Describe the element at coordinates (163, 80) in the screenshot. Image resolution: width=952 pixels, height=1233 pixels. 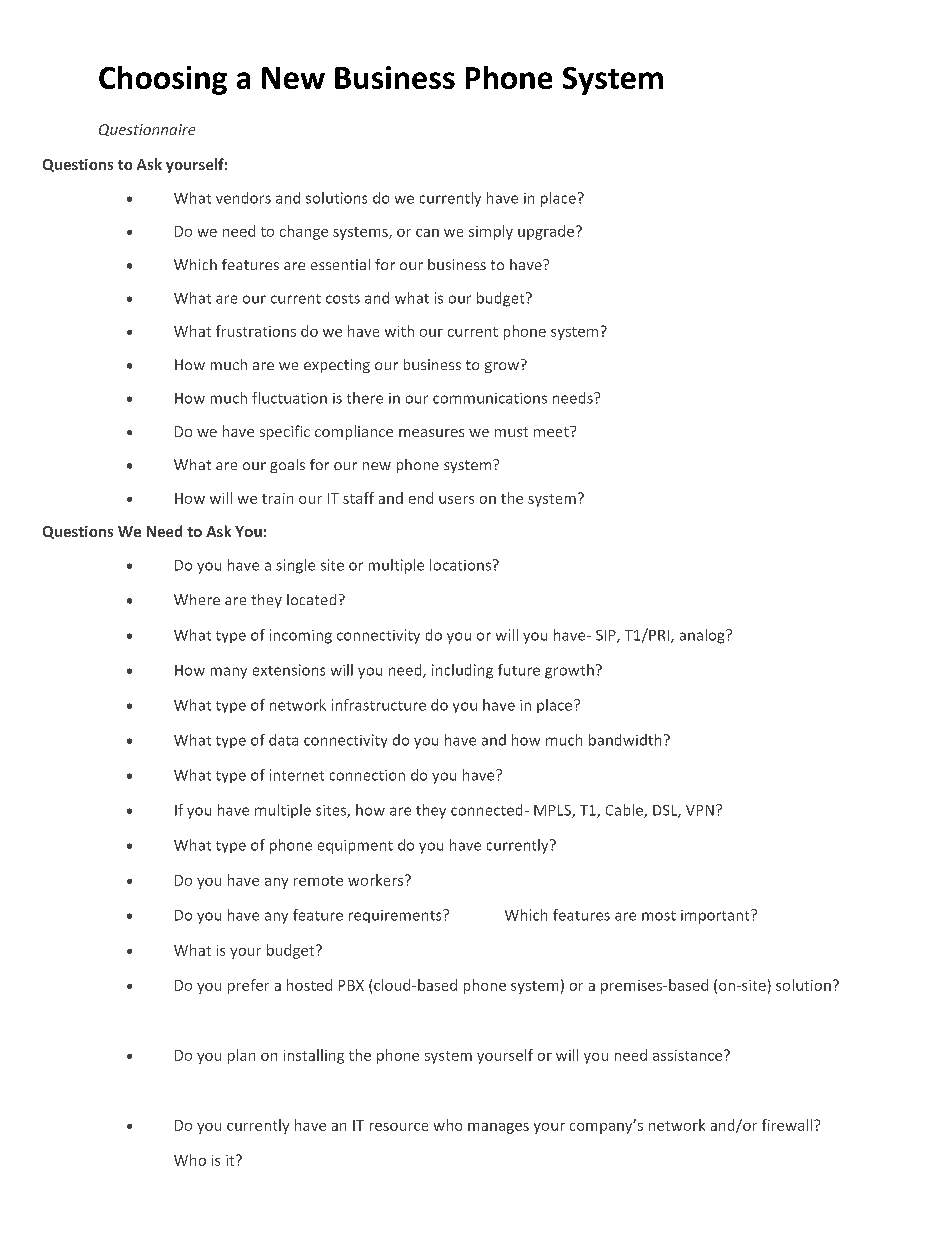
I see `Choosing` at that location.
